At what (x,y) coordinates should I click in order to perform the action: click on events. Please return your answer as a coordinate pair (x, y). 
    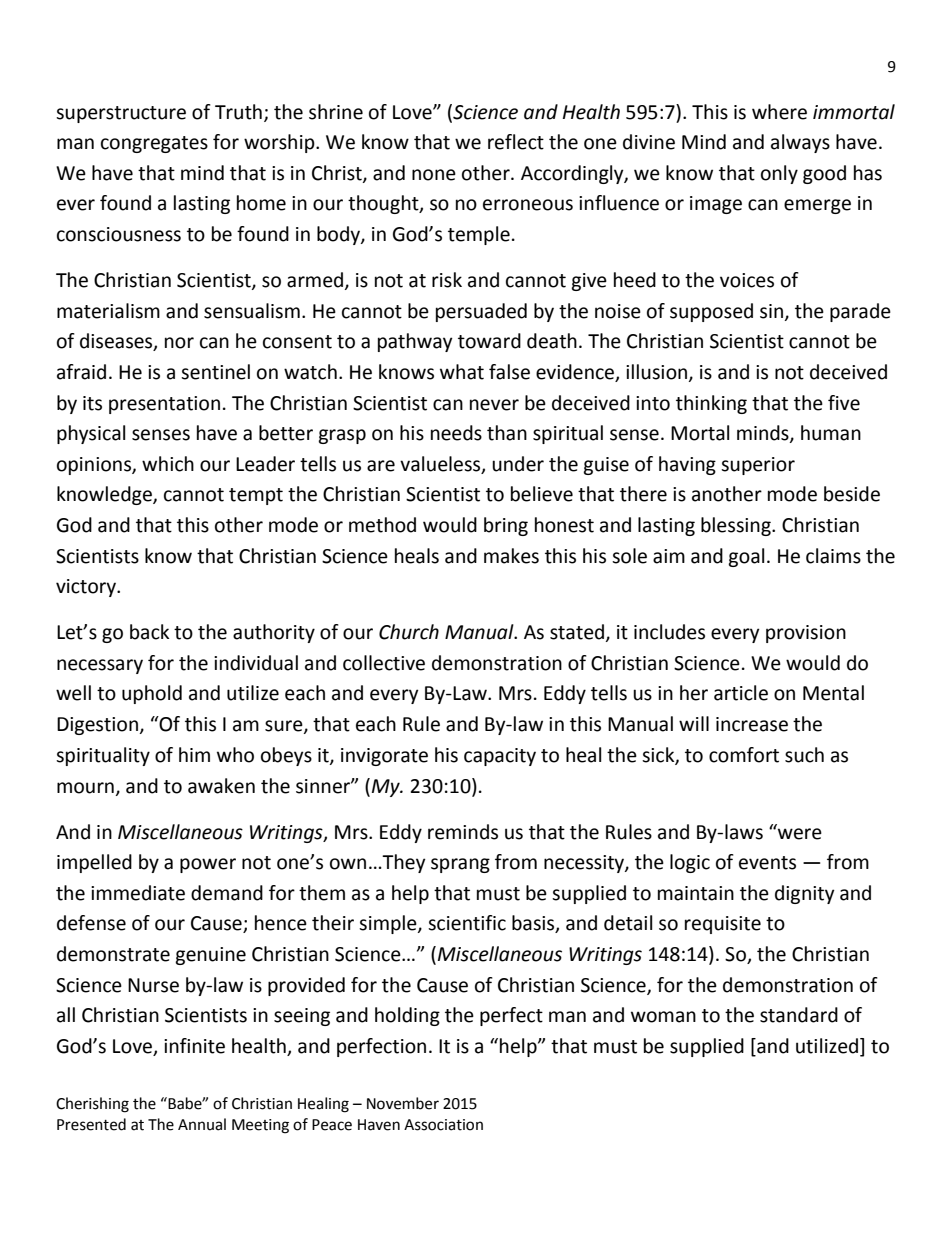
    Looking at the image, I should click on (767, 863).
